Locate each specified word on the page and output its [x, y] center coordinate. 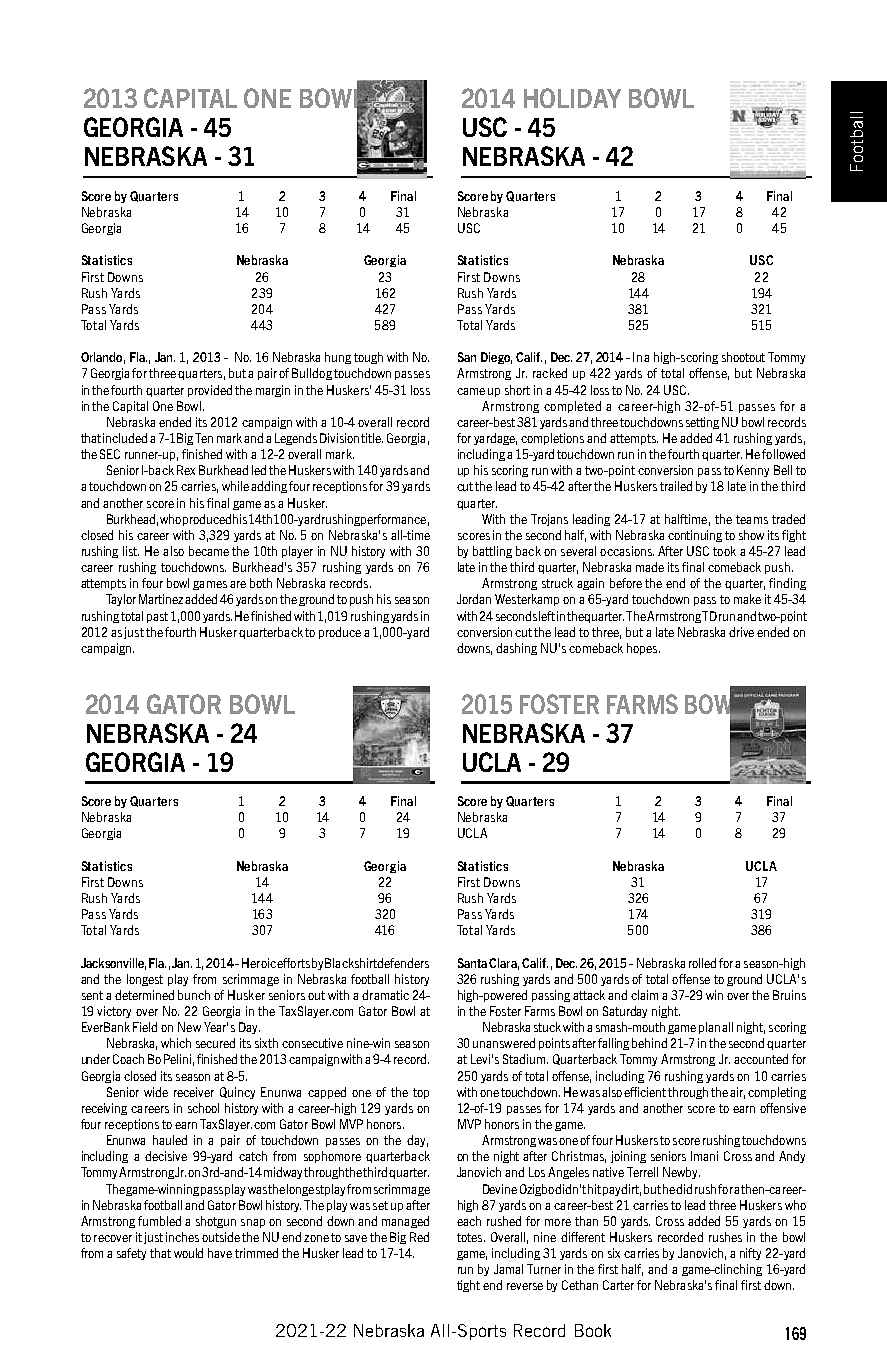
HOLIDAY [572, 98]
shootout [743, 357]
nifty [750, 1254]
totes [471, 1237]
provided [210, 391]
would [188, 1253]
